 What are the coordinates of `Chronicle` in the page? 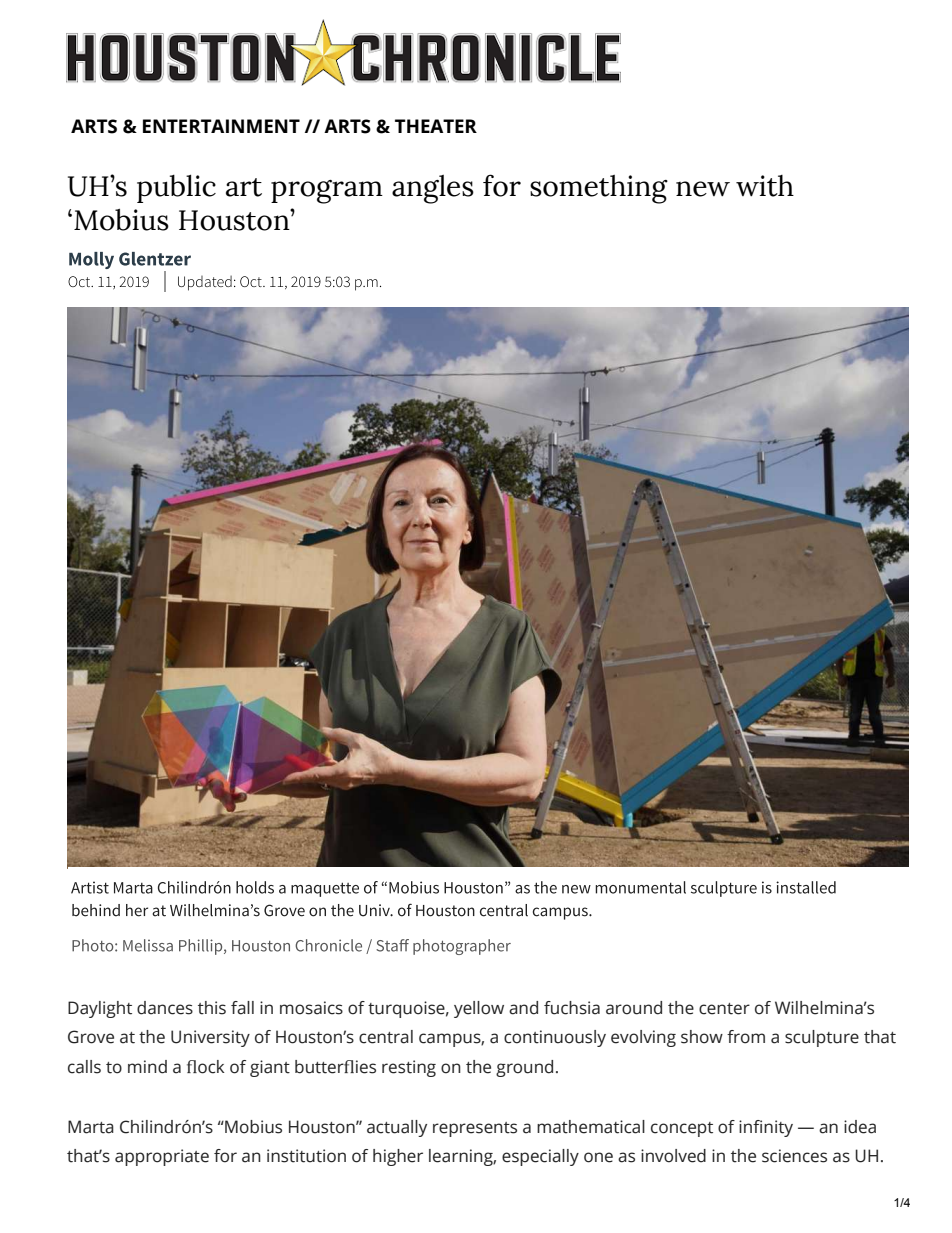 It's located at (328, 945).
